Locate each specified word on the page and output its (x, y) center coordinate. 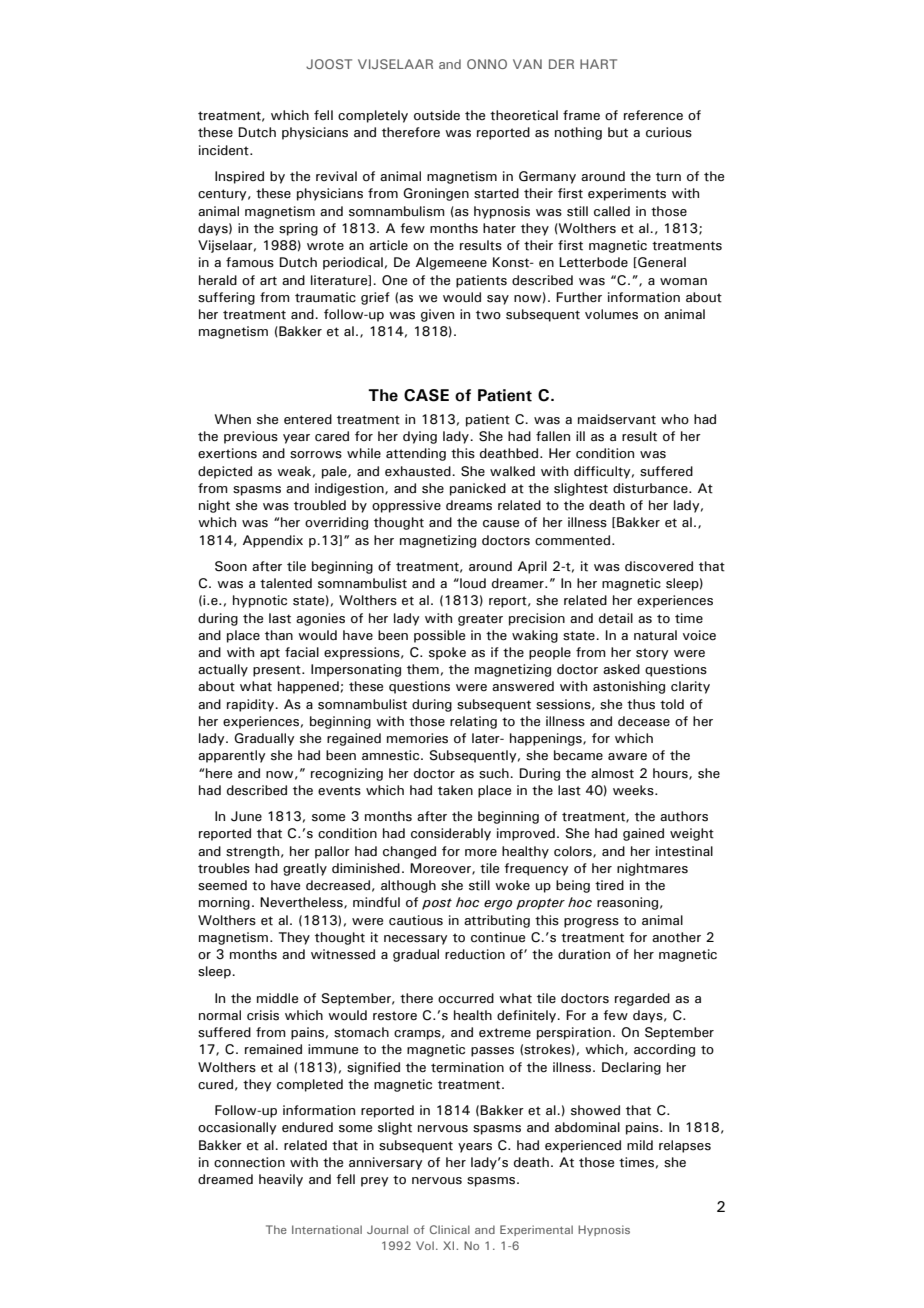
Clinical (450, 1229)
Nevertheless (302, 903)
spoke (447, 653)
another (676, 937)
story (652, 654)
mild (640, 1145)
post (437, 904)
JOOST (329, 64)
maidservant (617, 419)
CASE (426, 395)
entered (308, 419)
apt (270, 654)
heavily (281, 1180)
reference (653, 115)
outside (437, 115)
